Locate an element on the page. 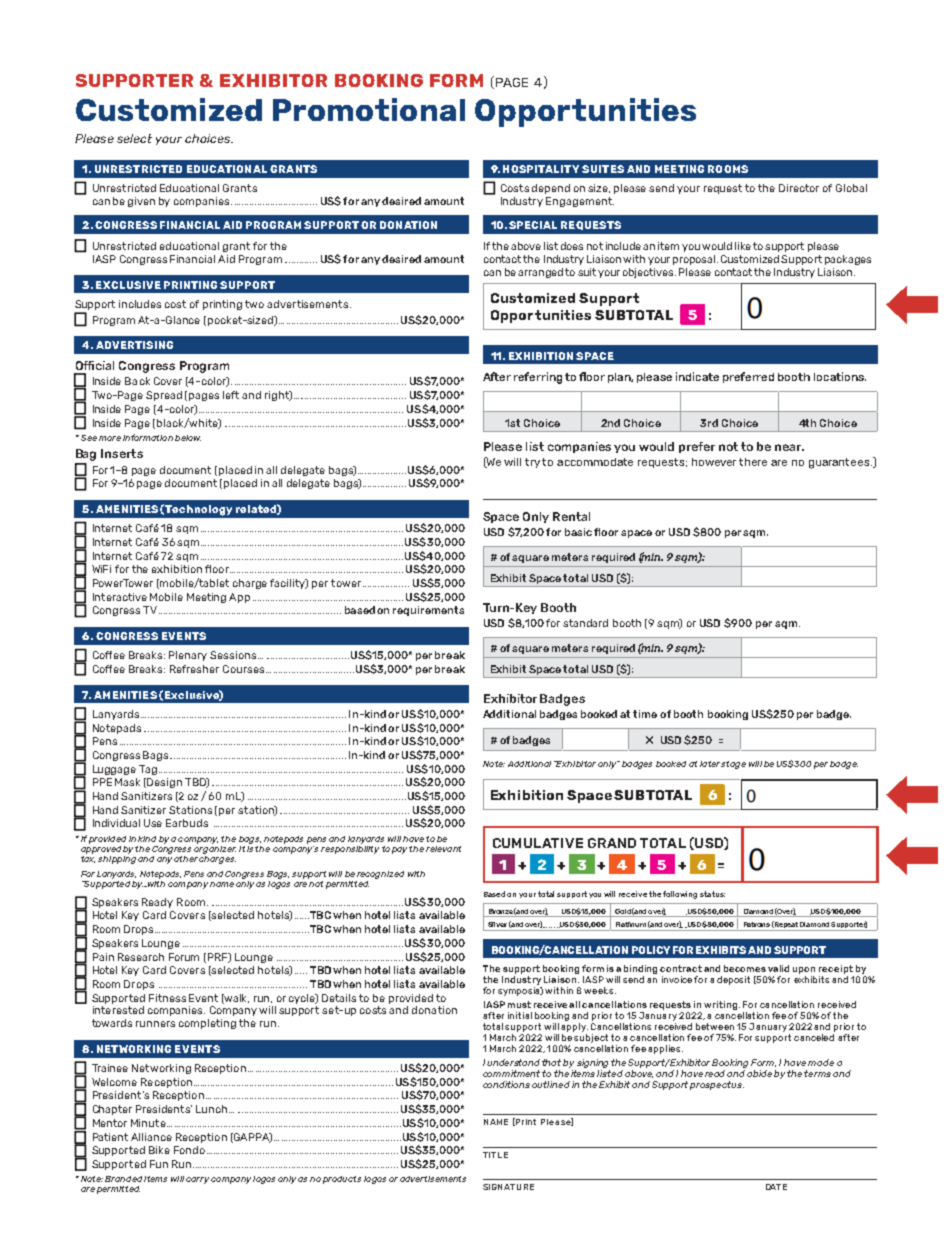  given is located at coordinates (141, 202).
